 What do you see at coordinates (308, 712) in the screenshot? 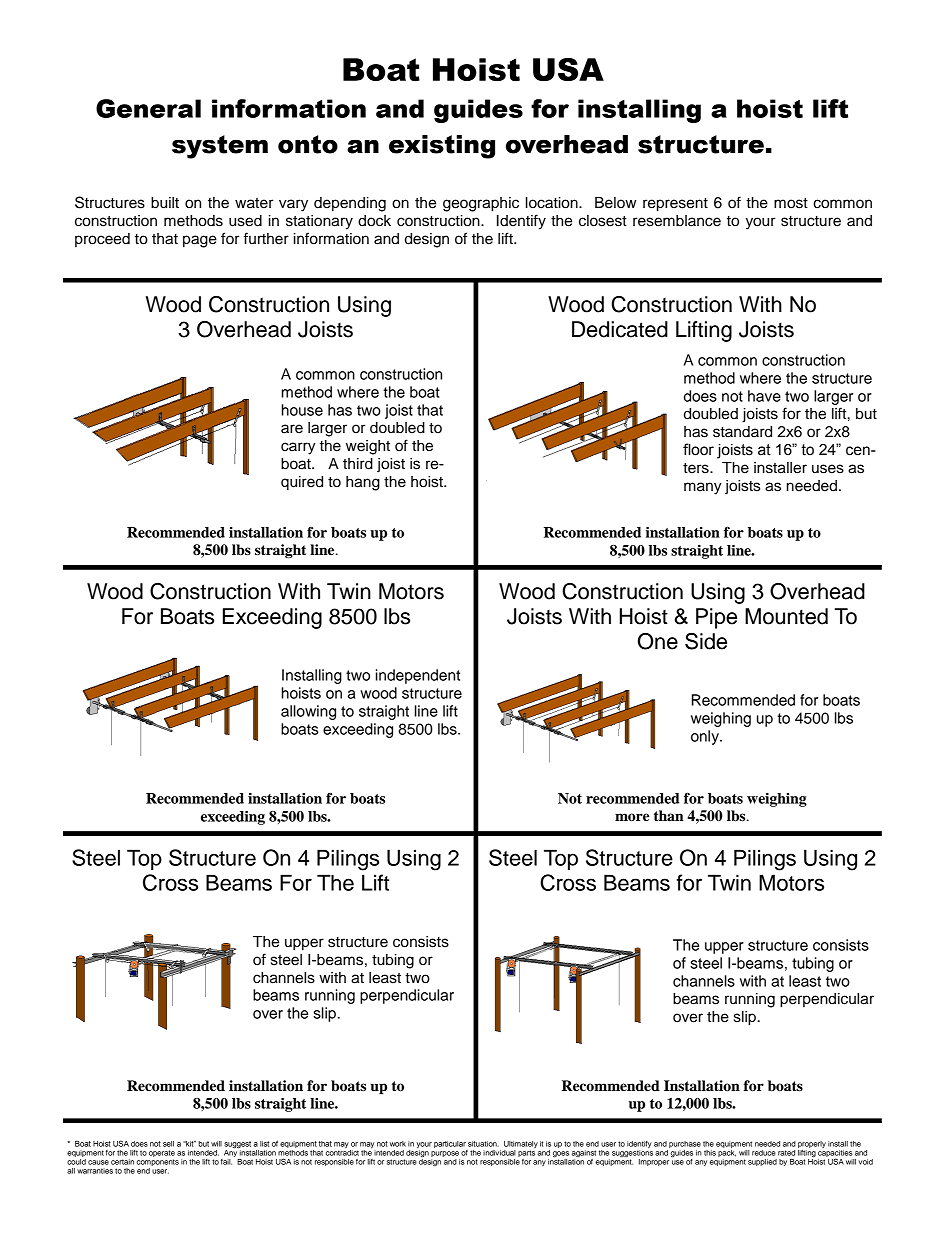
I see `allowing` at bounding box center [308, 712].
